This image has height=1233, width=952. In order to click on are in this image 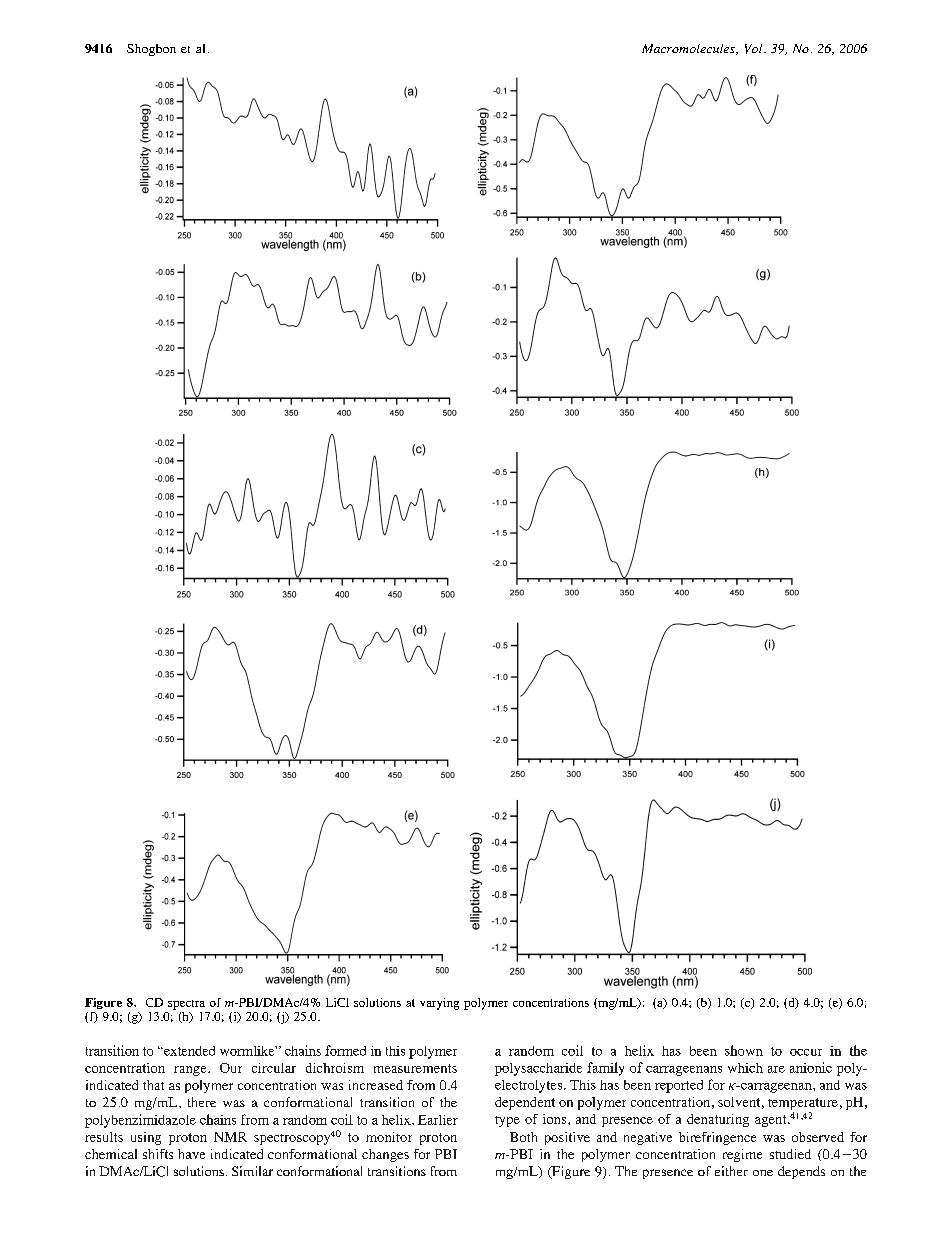, I will do `click(776, 1069)`.
